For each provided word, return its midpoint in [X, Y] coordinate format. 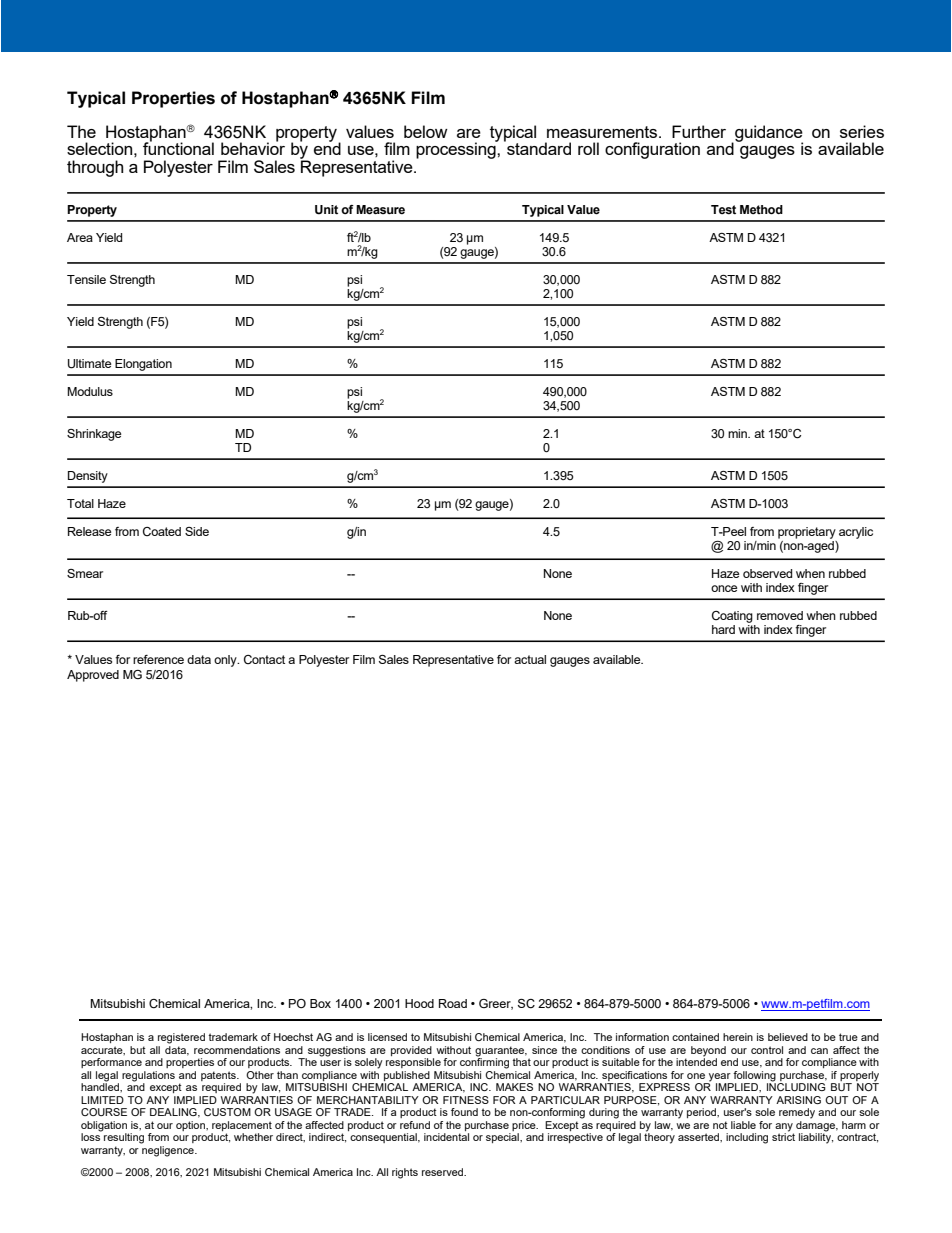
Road [453, 1003]
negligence [169, 1151]
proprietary [807, 533]
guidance [768, 134]
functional [178, 147]
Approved [93, 676]
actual [530, 659]
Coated [162, 531]
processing [457, 150]
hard [723, 629]
